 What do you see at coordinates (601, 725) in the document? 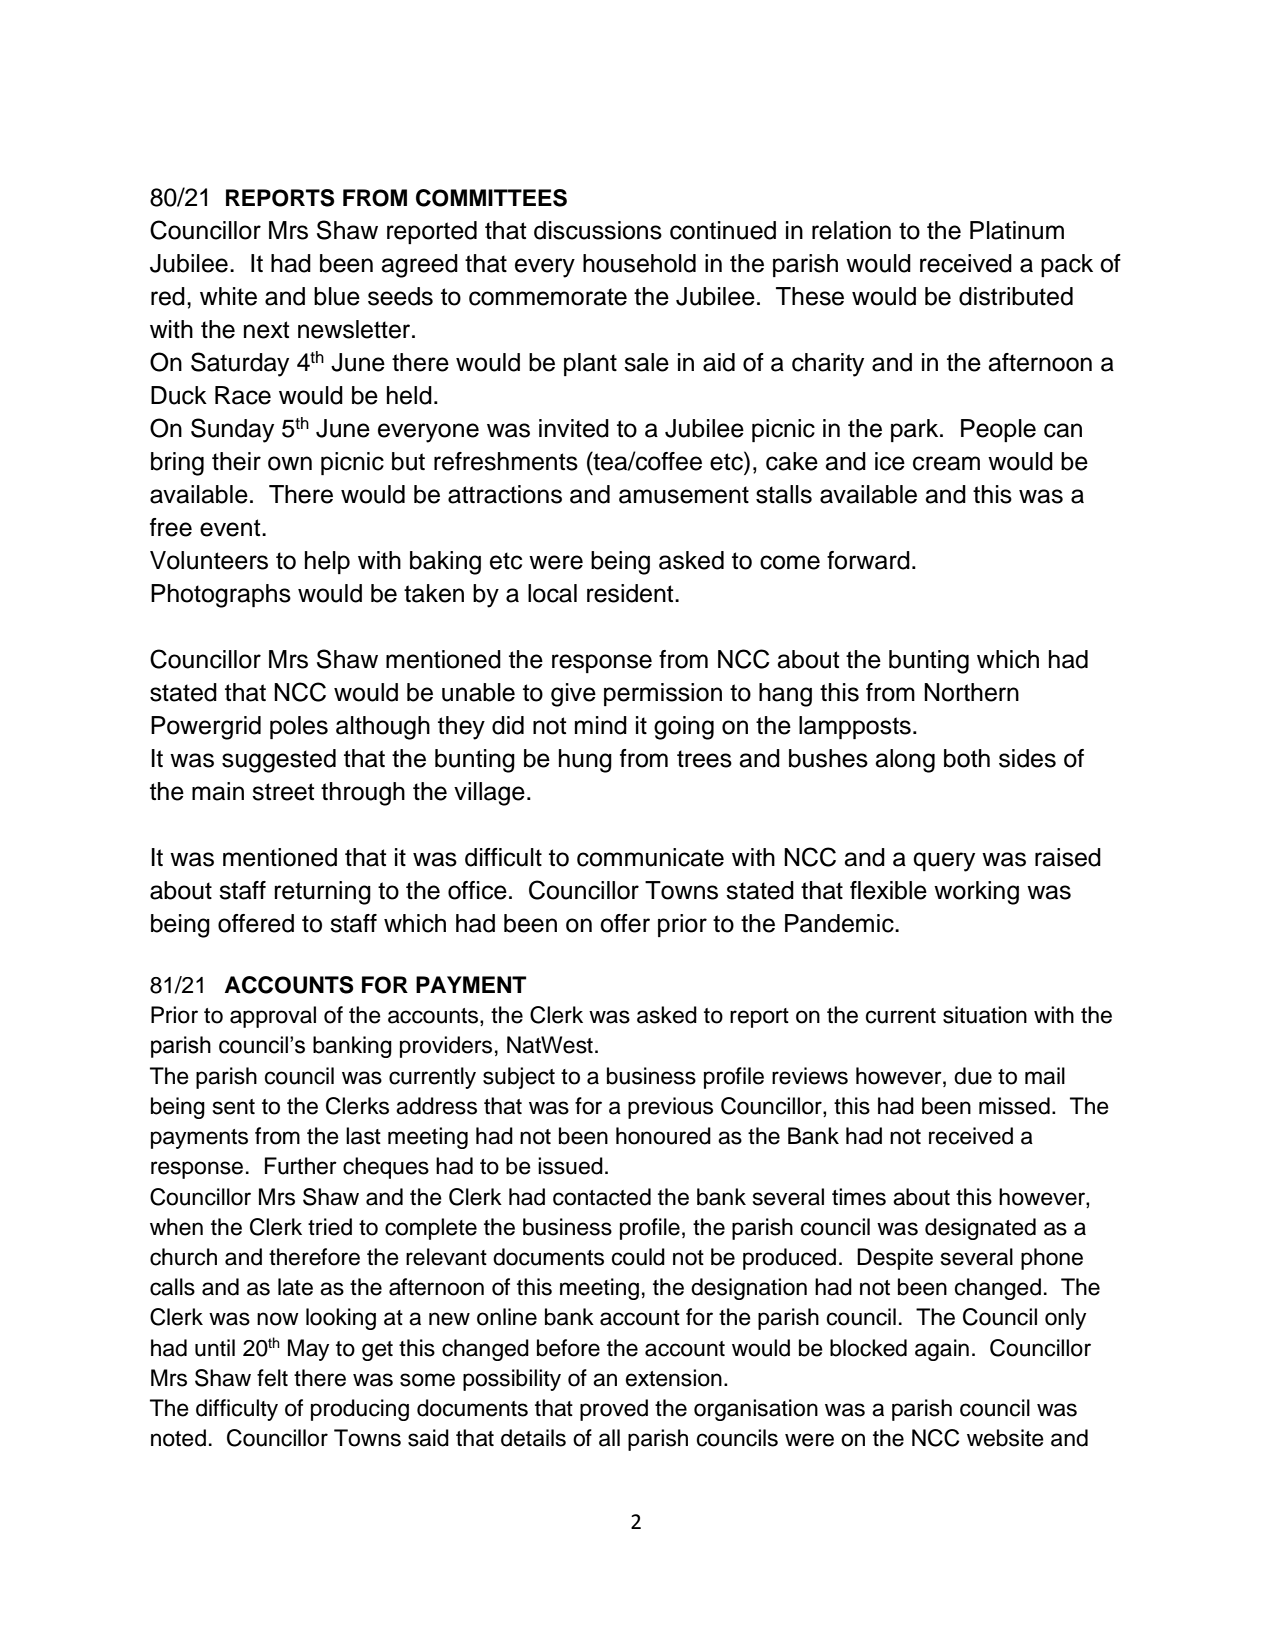
I see `mind` at bounding box center [601, 725].
